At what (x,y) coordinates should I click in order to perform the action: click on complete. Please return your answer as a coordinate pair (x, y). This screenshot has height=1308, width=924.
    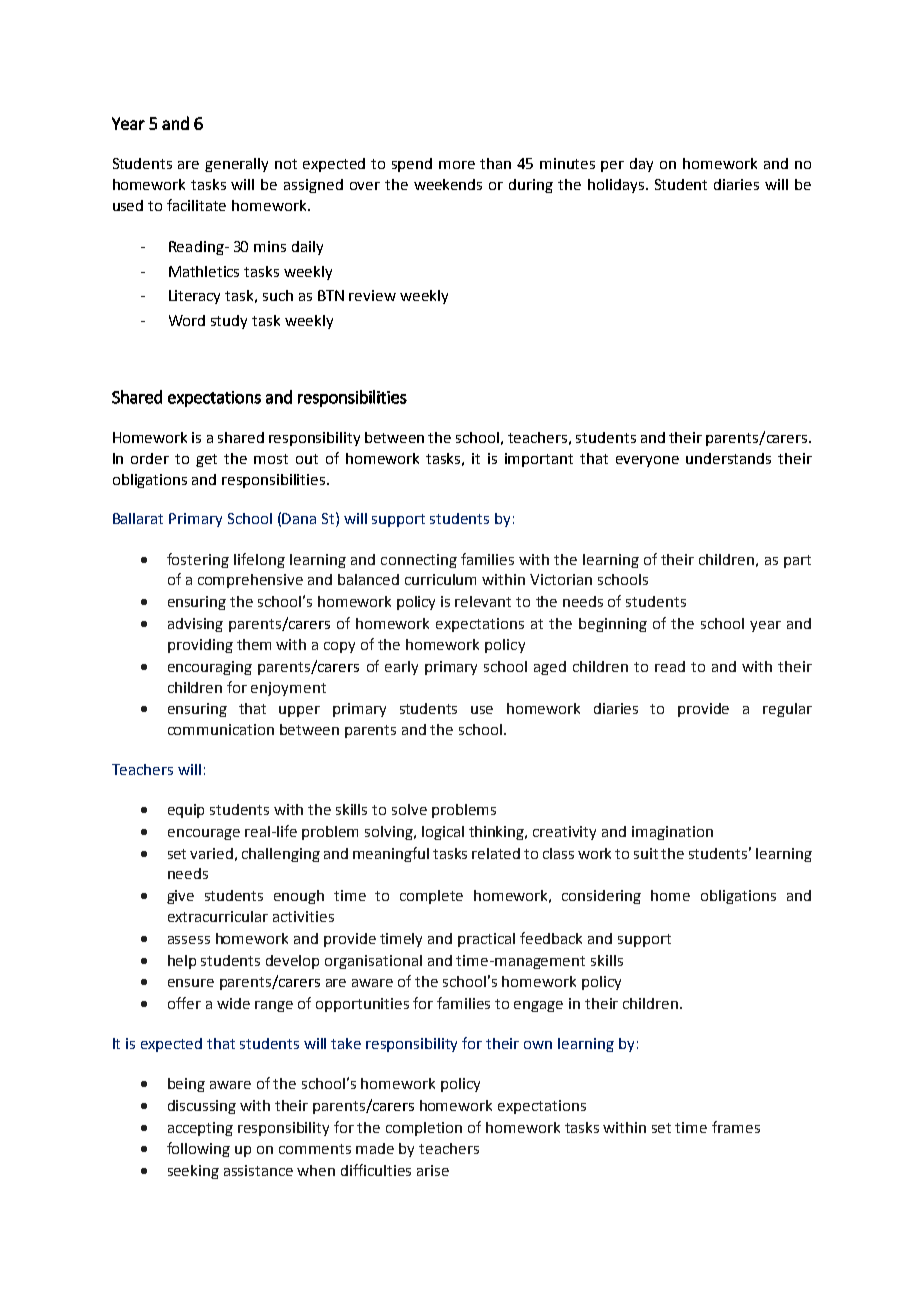
    Looking at the image, I should click on (431, 897).
